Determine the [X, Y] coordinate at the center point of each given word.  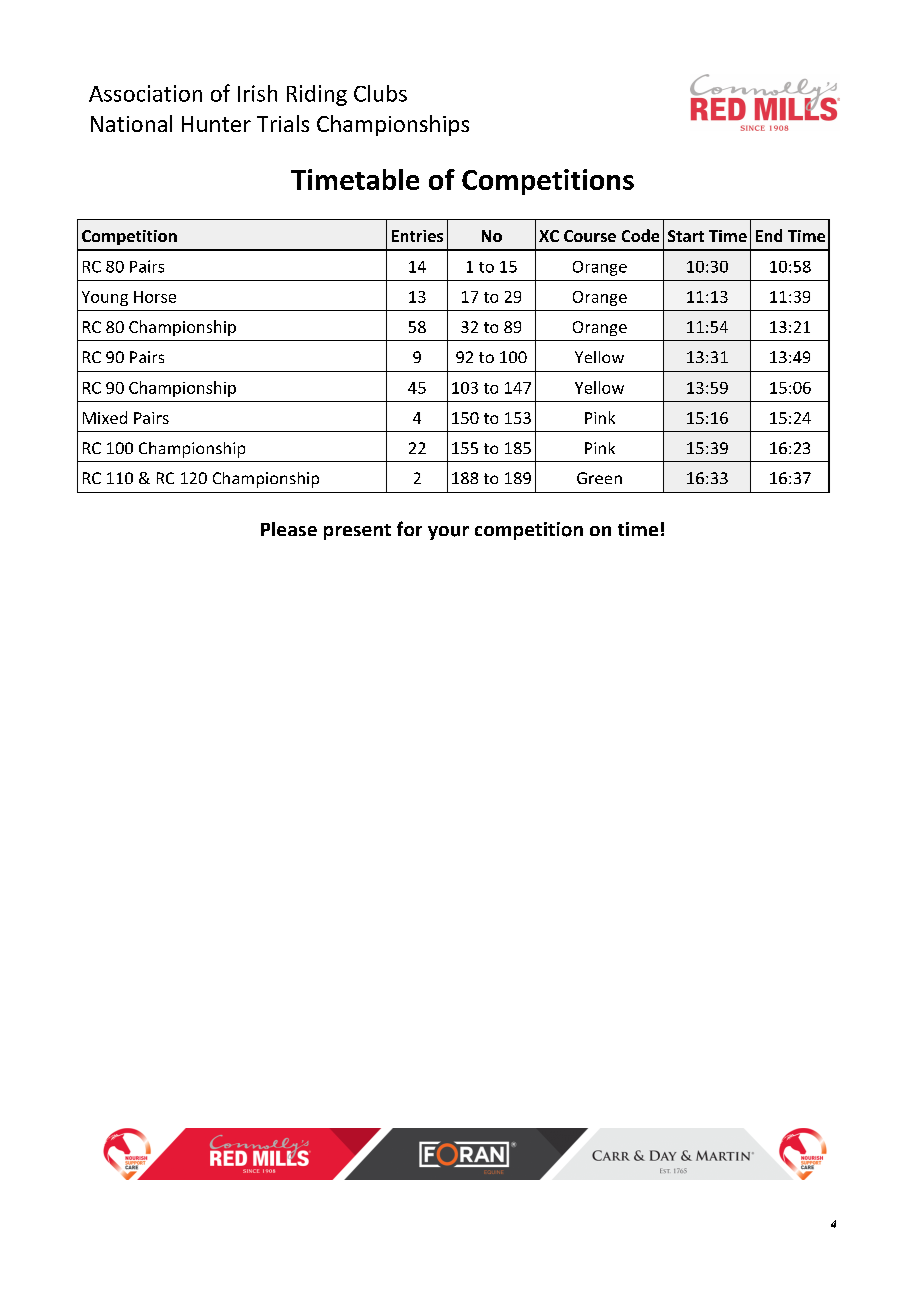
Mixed [105, 417]
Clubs [380, 93]
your [448, 533]
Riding [317, 95]
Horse [155, 297]
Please [289, 529]
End [769, 235]
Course [590, 236]
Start [686, 236]
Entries [417, 236]
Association [145, 93]
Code [640, 235]
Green [599, 478]
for [409, 528]
